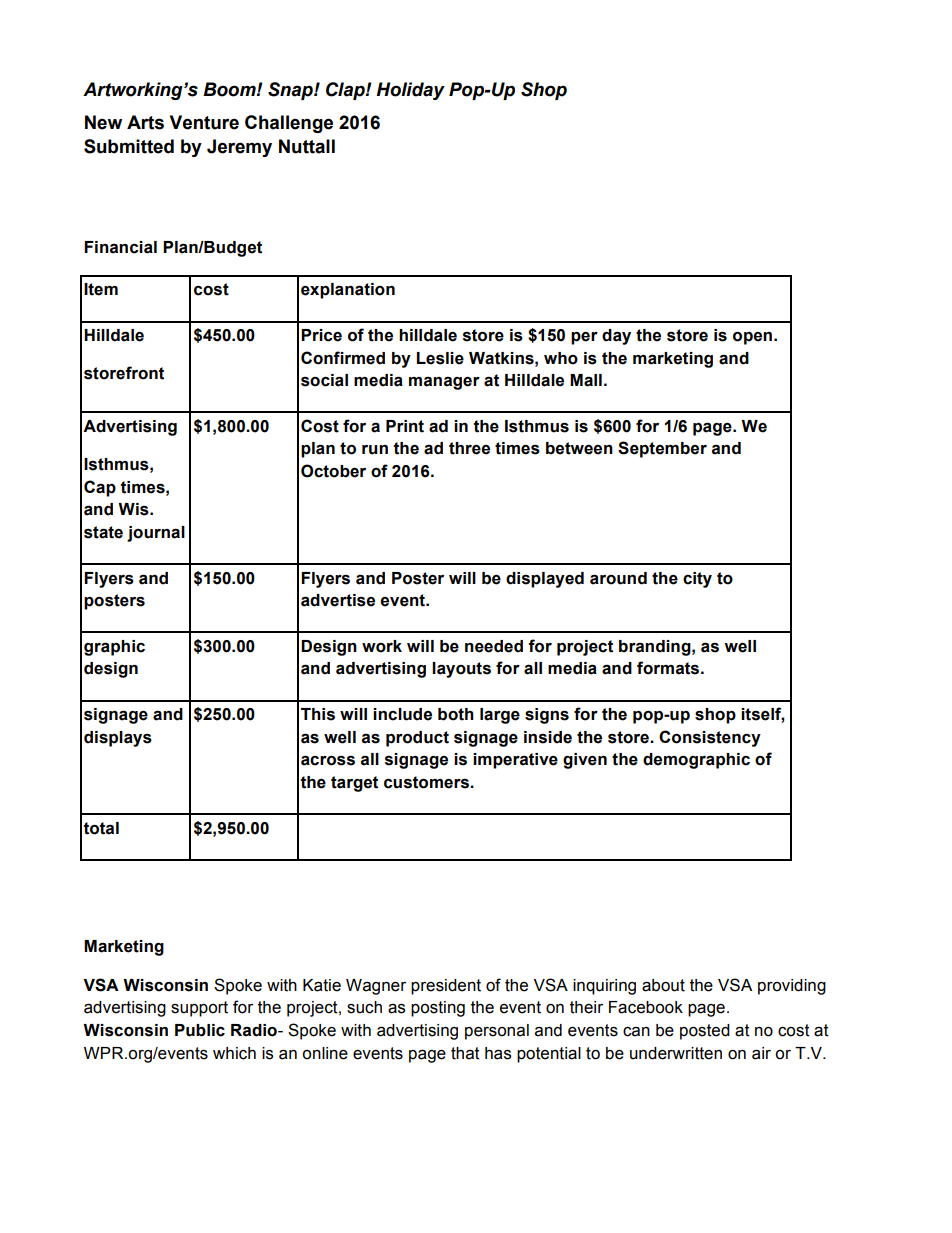  Describe the element at coordinates (410, 91) in the document. I see `Holiday` at that location.
